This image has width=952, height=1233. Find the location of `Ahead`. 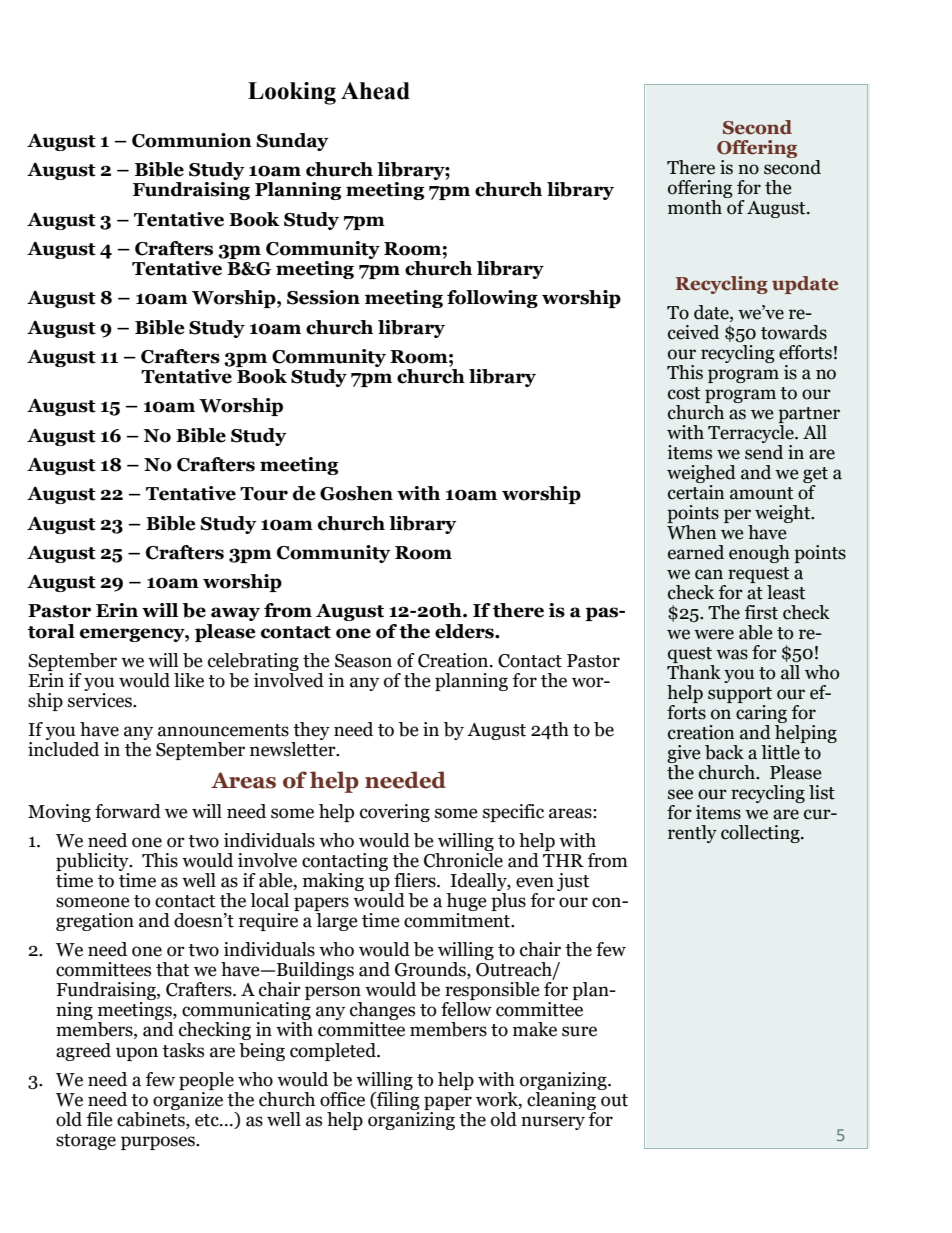

Ahead is located at coordinates (375, 91).
